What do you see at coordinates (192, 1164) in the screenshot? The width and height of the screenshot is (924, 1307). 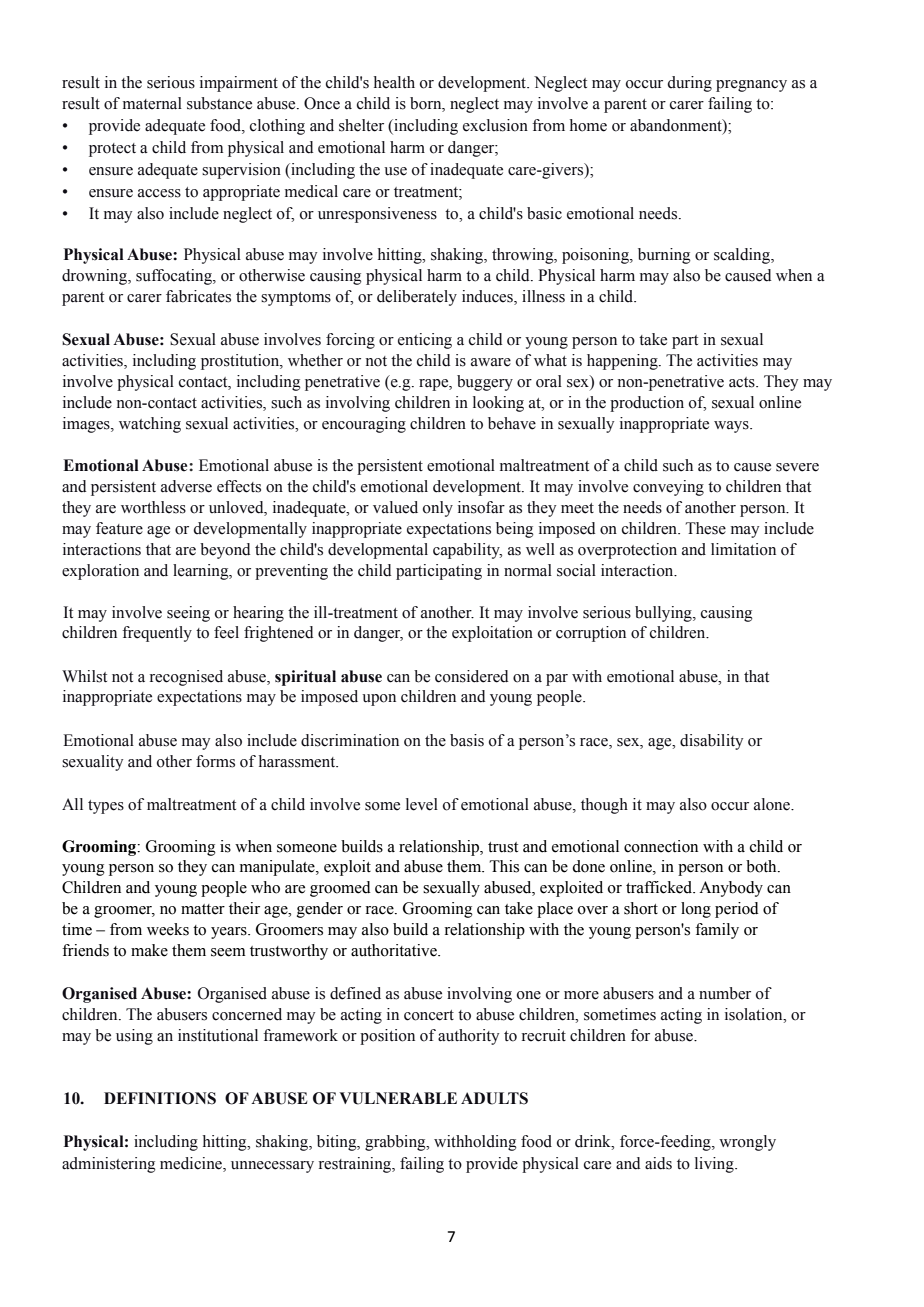 I see `medicine` at bounding box center [192, 1164].
